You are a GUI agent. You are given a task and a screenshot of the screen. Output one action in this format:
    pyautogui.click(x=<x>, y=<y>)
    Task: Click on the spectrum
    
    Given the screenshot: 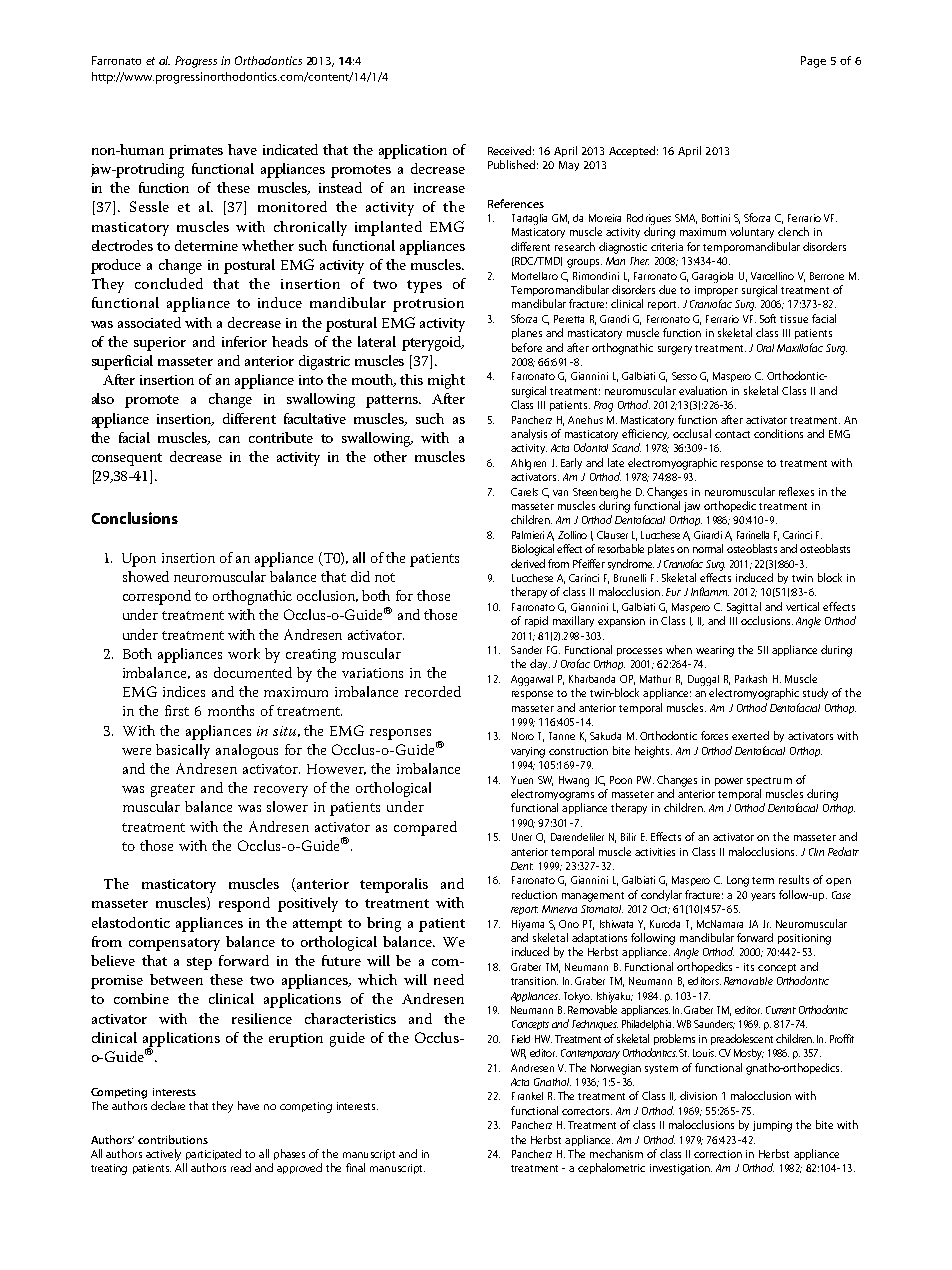 What is the action you would take?
    pyautogui.click(x=769, y=781)
